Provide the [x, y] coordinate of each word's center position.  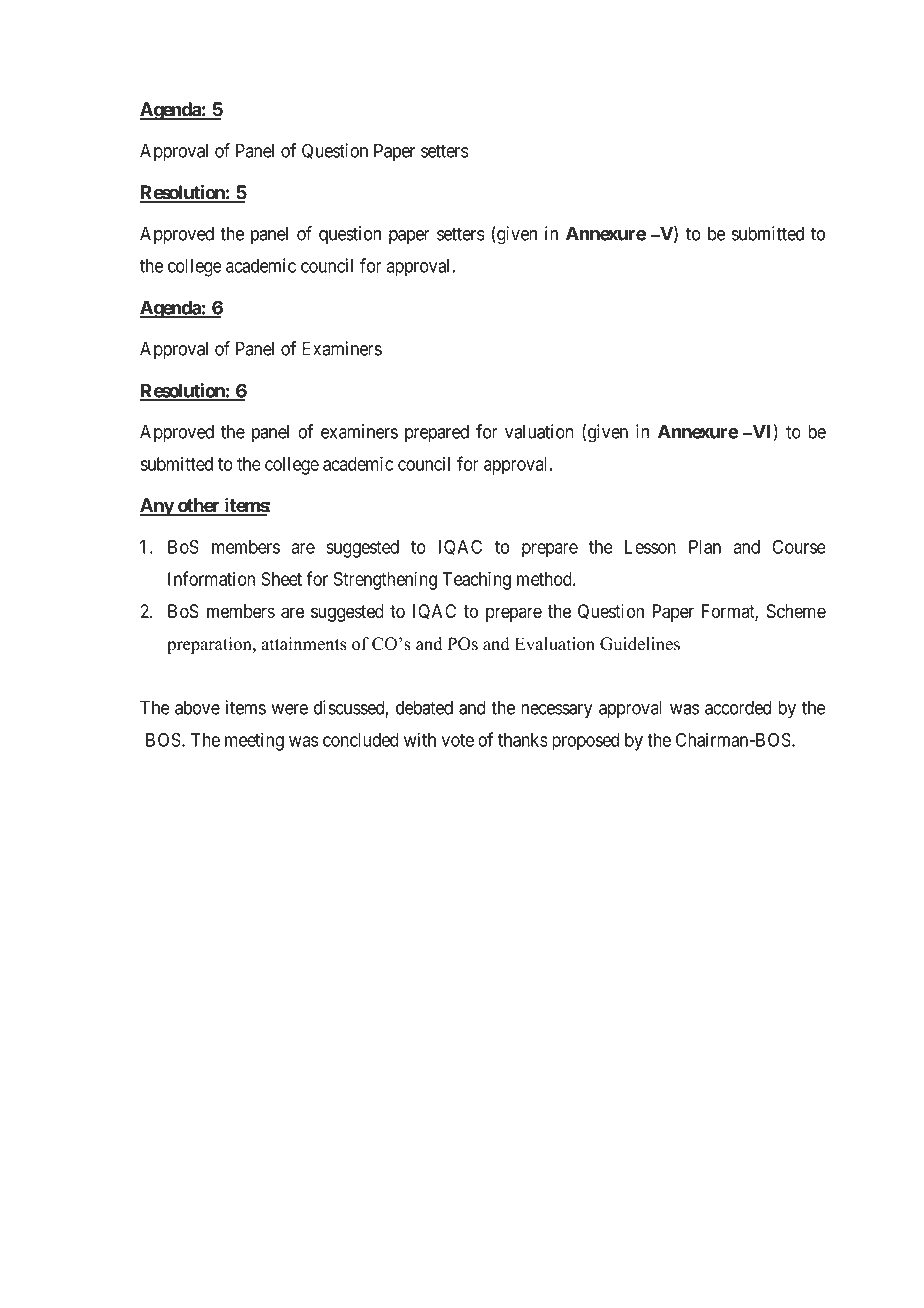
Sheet [281, 579]
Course [799, 547]
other [198, 506]
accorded [738, 707]
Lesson [650, 547]
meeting [254, 741]
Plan [705, 547]
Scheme [796, 611]
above [197, 707]
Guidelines [640, 644]
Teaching [476, 580]
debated [424, 707]
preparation [210, 645]
